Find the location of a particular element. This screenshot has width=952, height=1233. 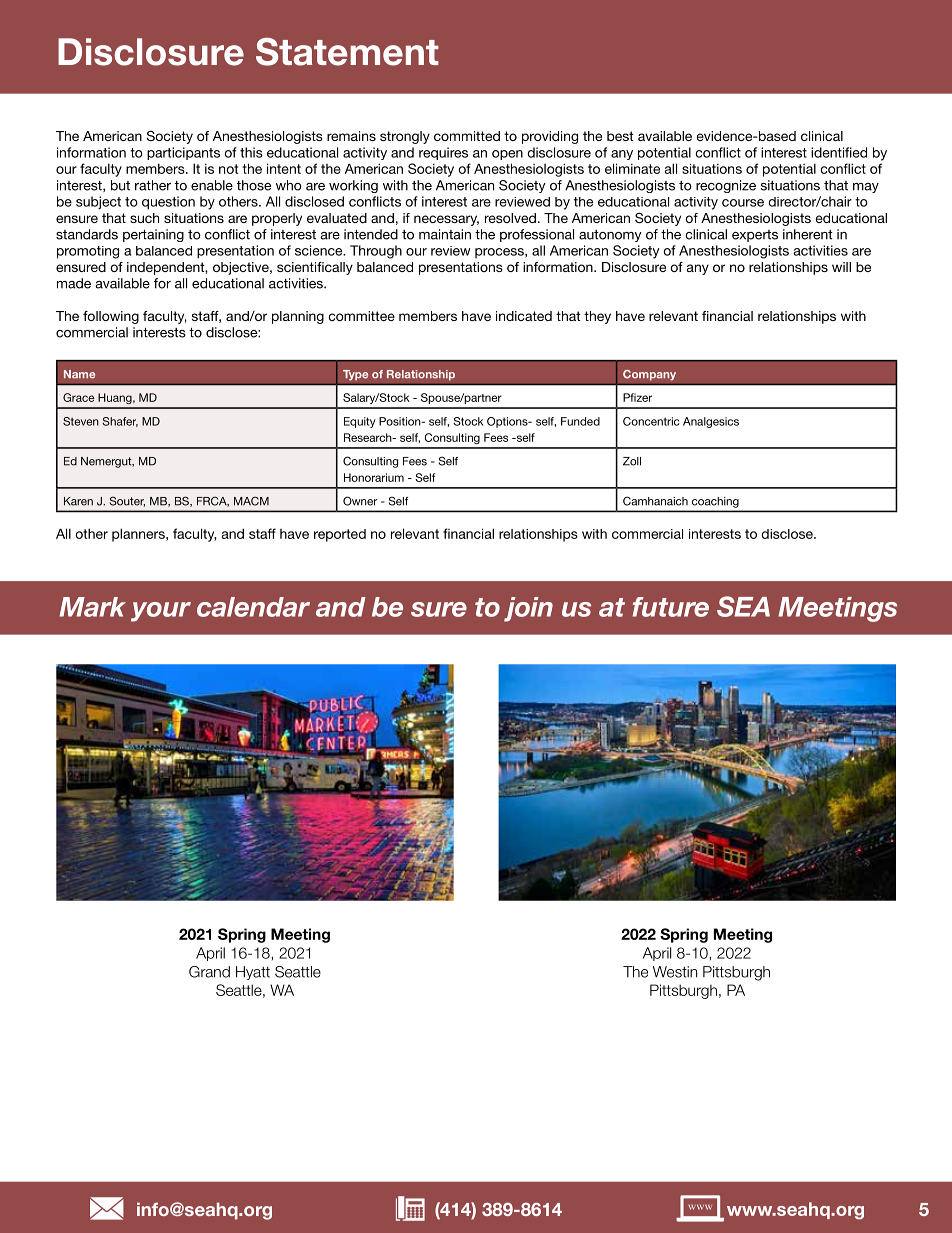

coaching is located at coordinates (715, 502).
